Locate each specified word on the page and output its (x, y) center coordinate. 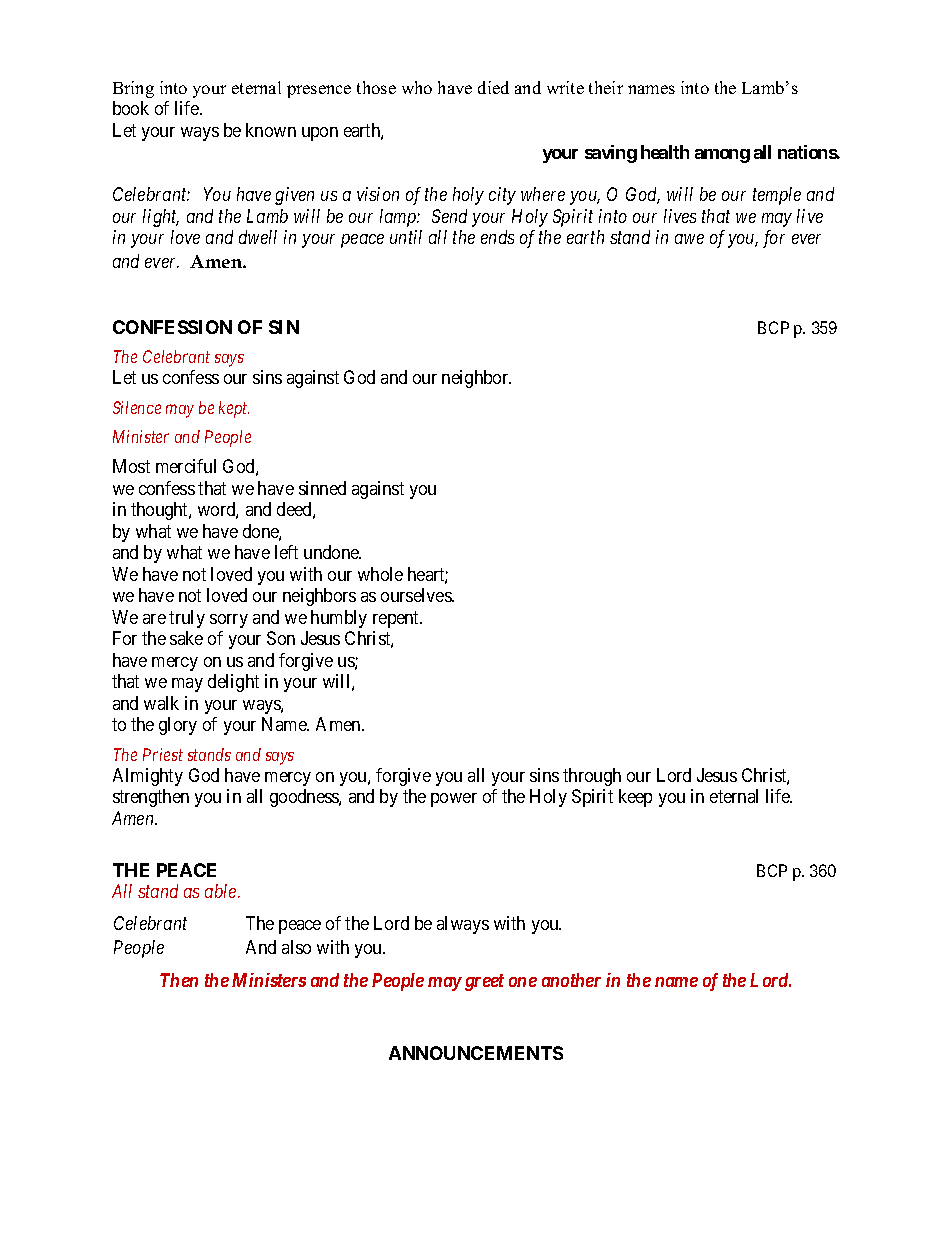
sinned (322, 488)
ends (497, 237)
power (454, 800)
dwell (258, 237)
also (296, 947)
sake (186, 638)
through (592, 777)
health (665, 152)
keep (635, 798)
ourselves (417, 595)
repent (397, 619)
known (271, 130)
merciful (186, 466)
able (222, 891)
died (493, 87)
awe (689, 239)
